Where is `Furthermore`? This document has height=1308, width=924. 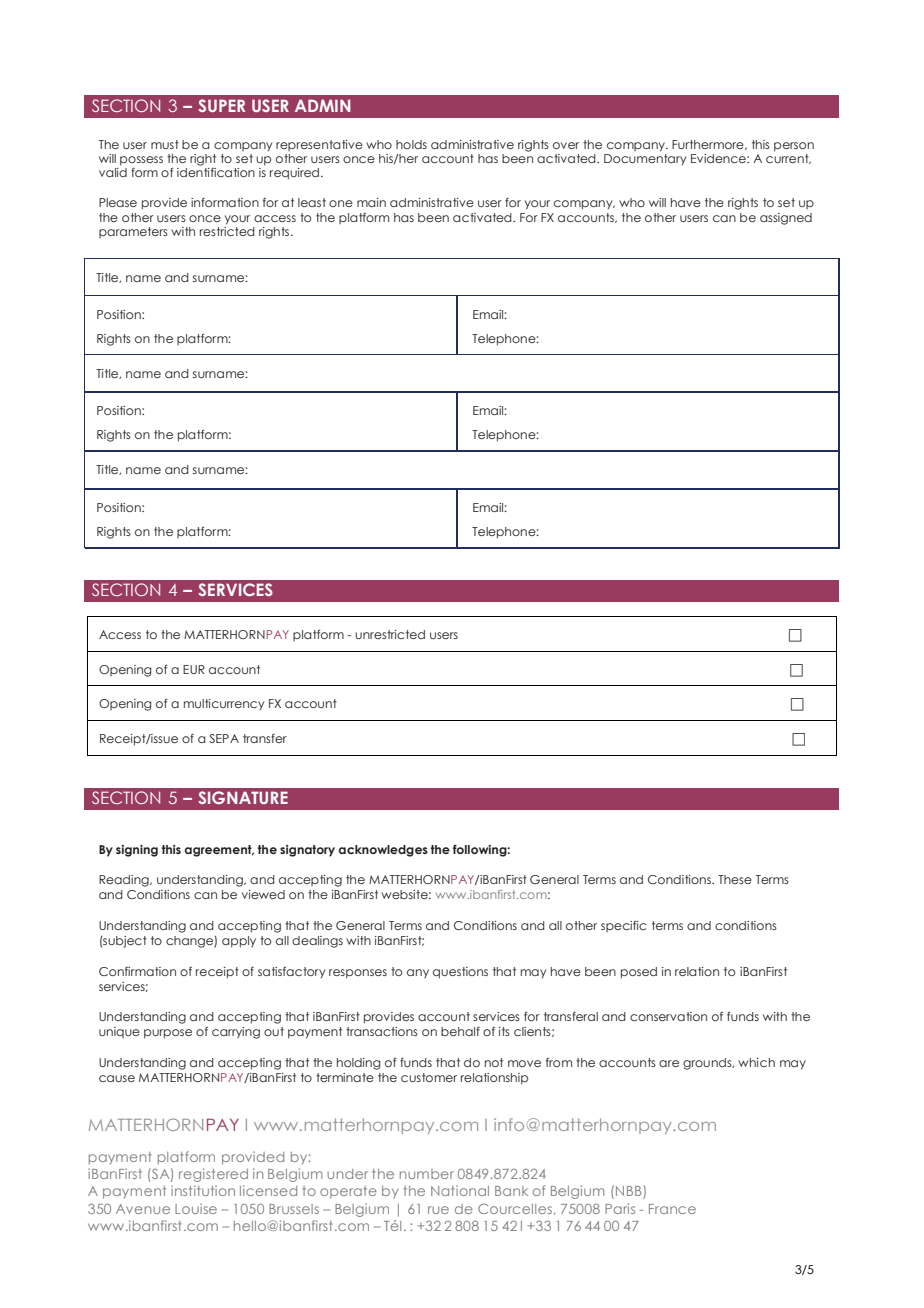 Furthermore is located at coordinates (709, 145).
